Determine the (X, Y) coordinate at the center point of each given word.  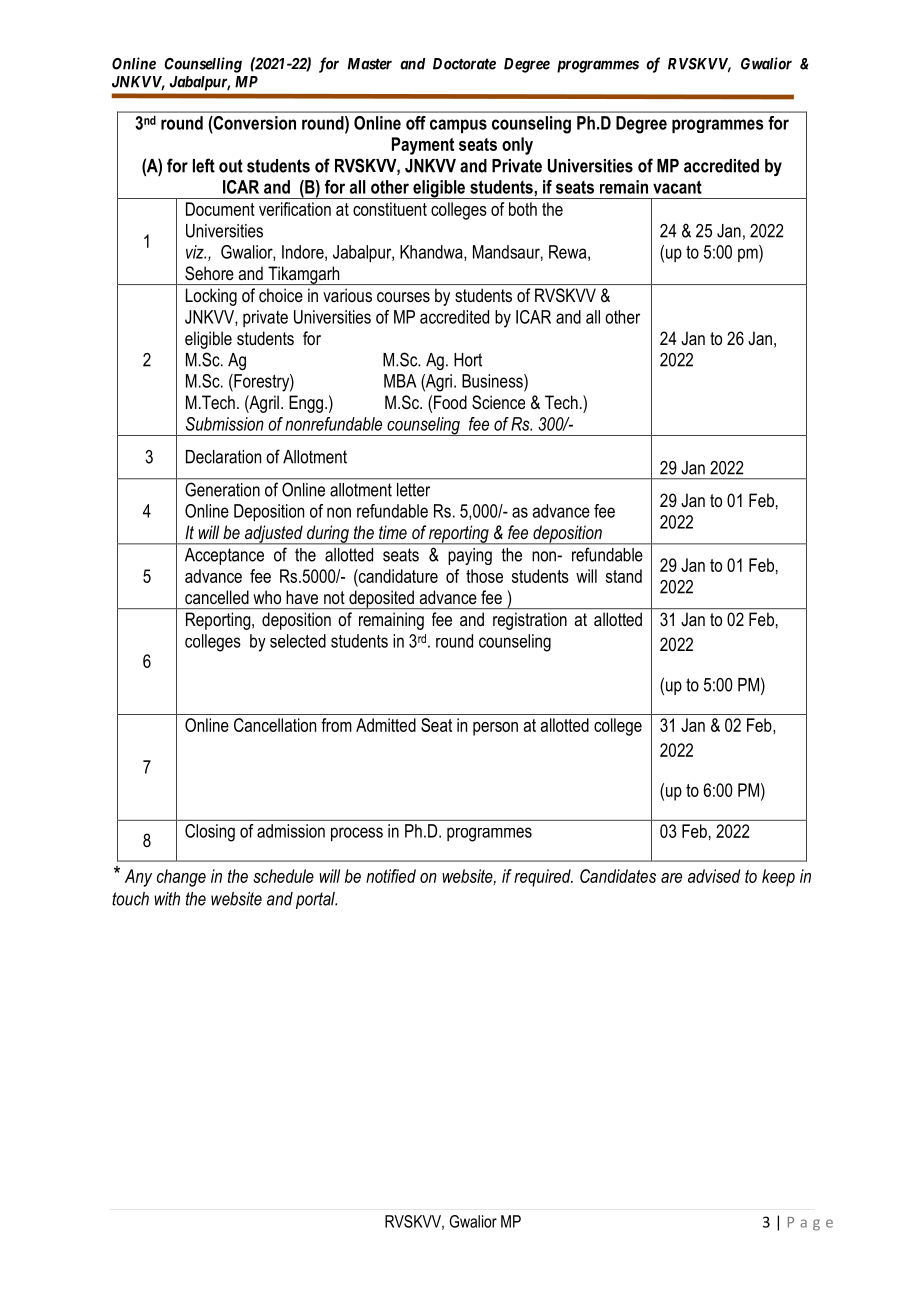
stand (624, 576)
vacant (677, 187)
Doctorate (464, 64)
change (181, 878)
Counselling (203, 65)
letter (413, 490)
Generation (222, 490)
